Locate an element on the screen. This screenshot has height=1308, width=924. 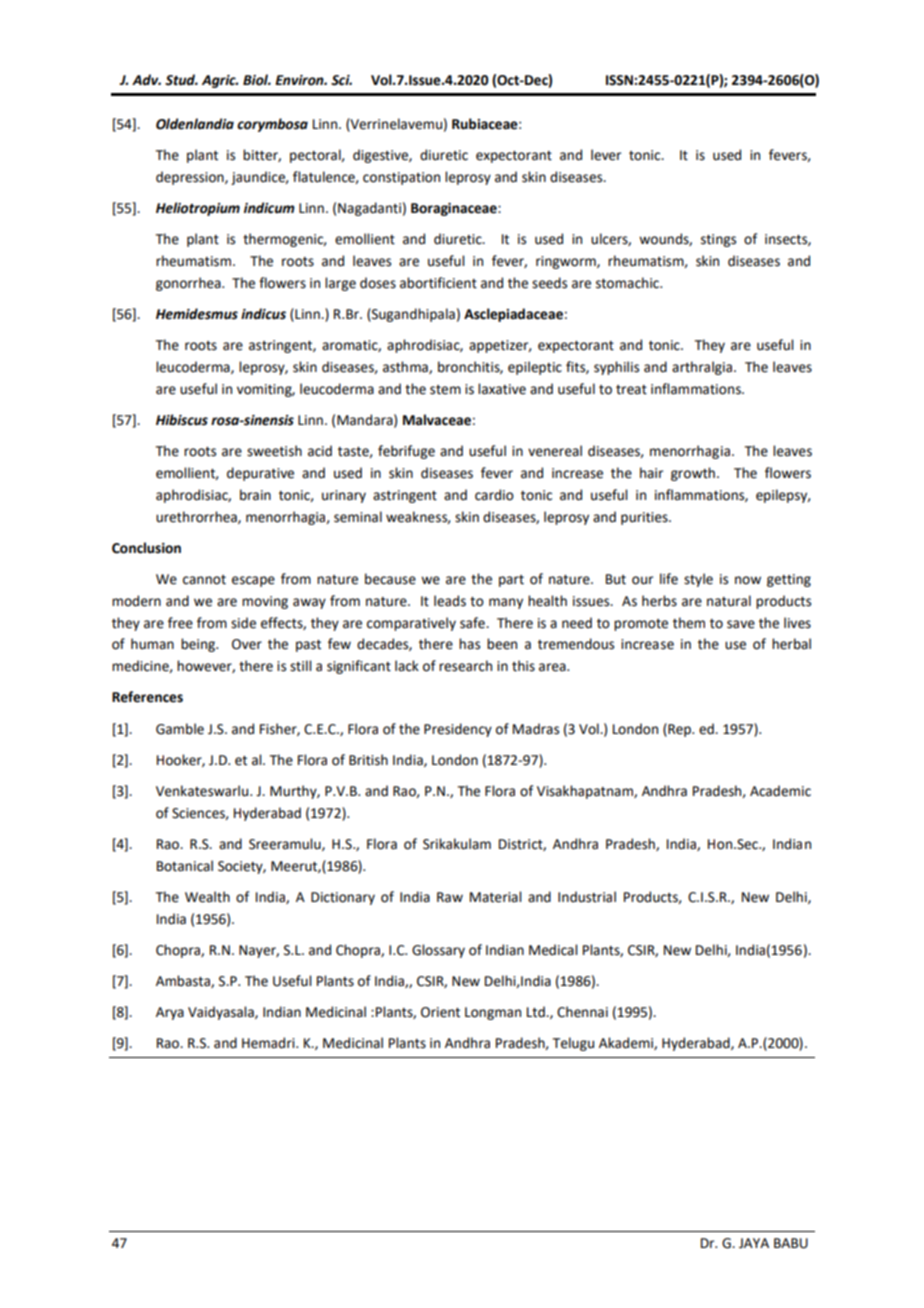
Arya is located at coordinates (170, 1013).
